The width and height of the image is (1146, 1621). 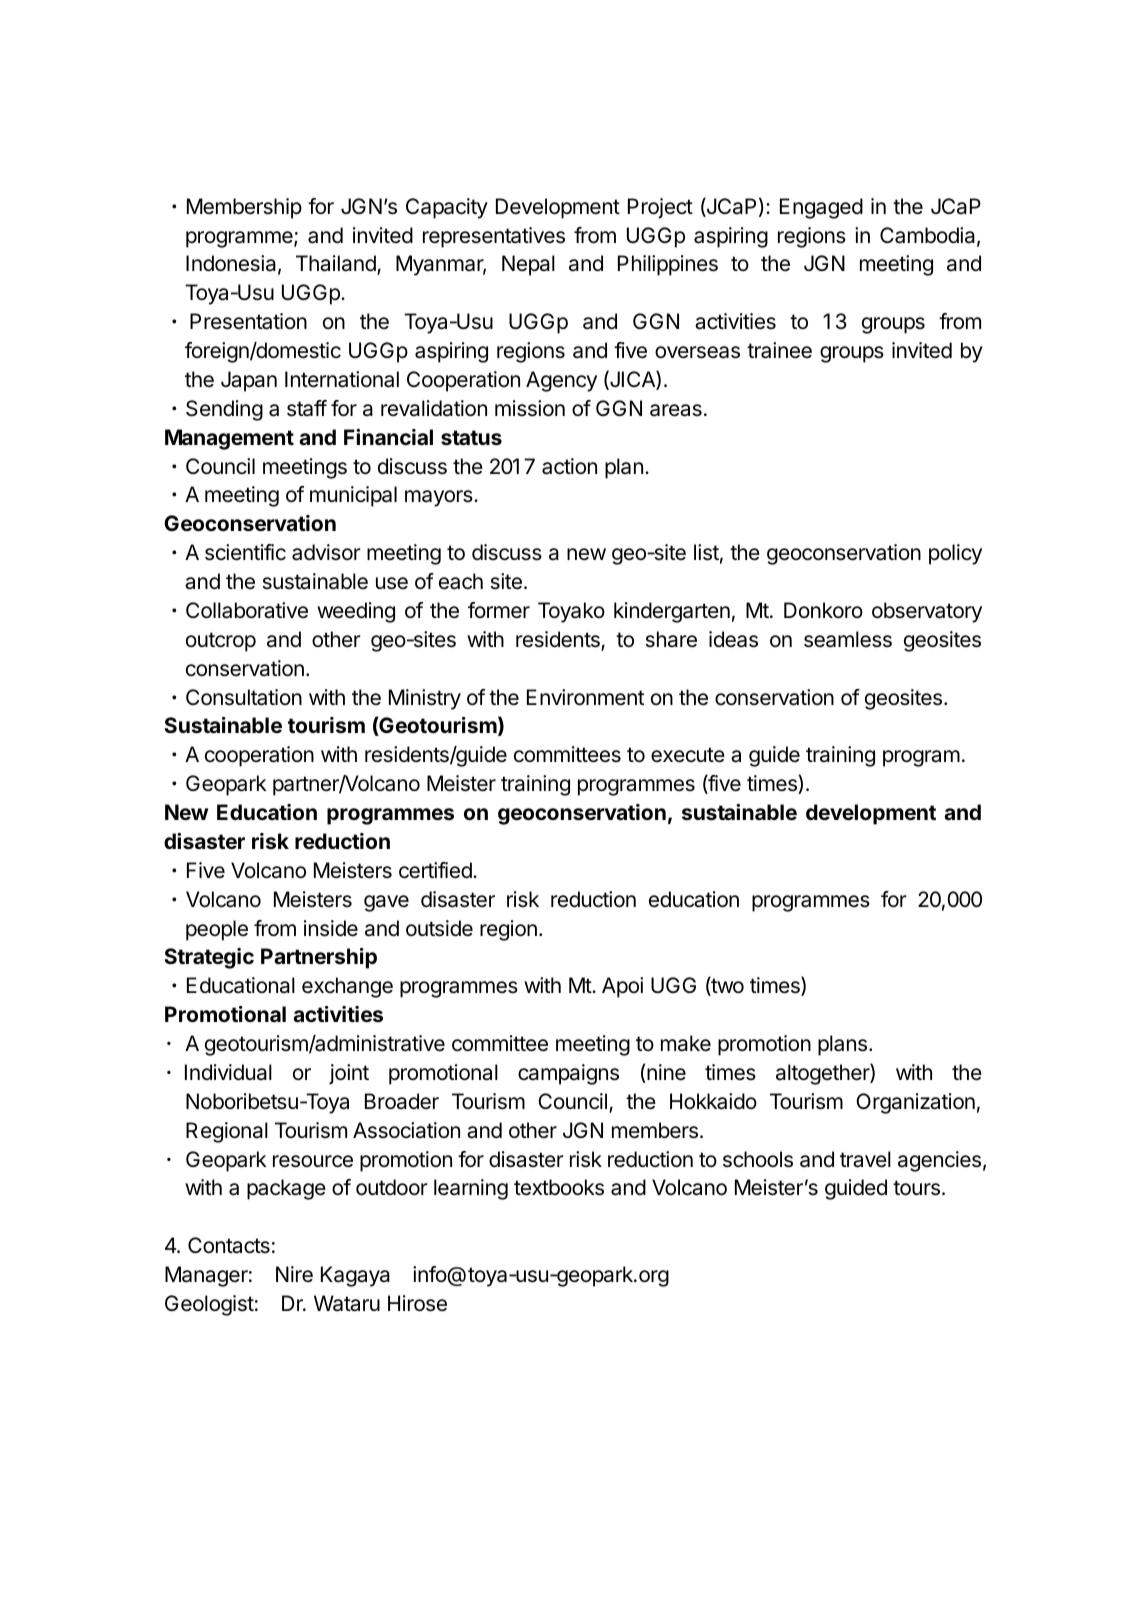 What do you see at coordinates (821, 208) in the image?
I see `Engaged` at bounding box center [821, 208].
